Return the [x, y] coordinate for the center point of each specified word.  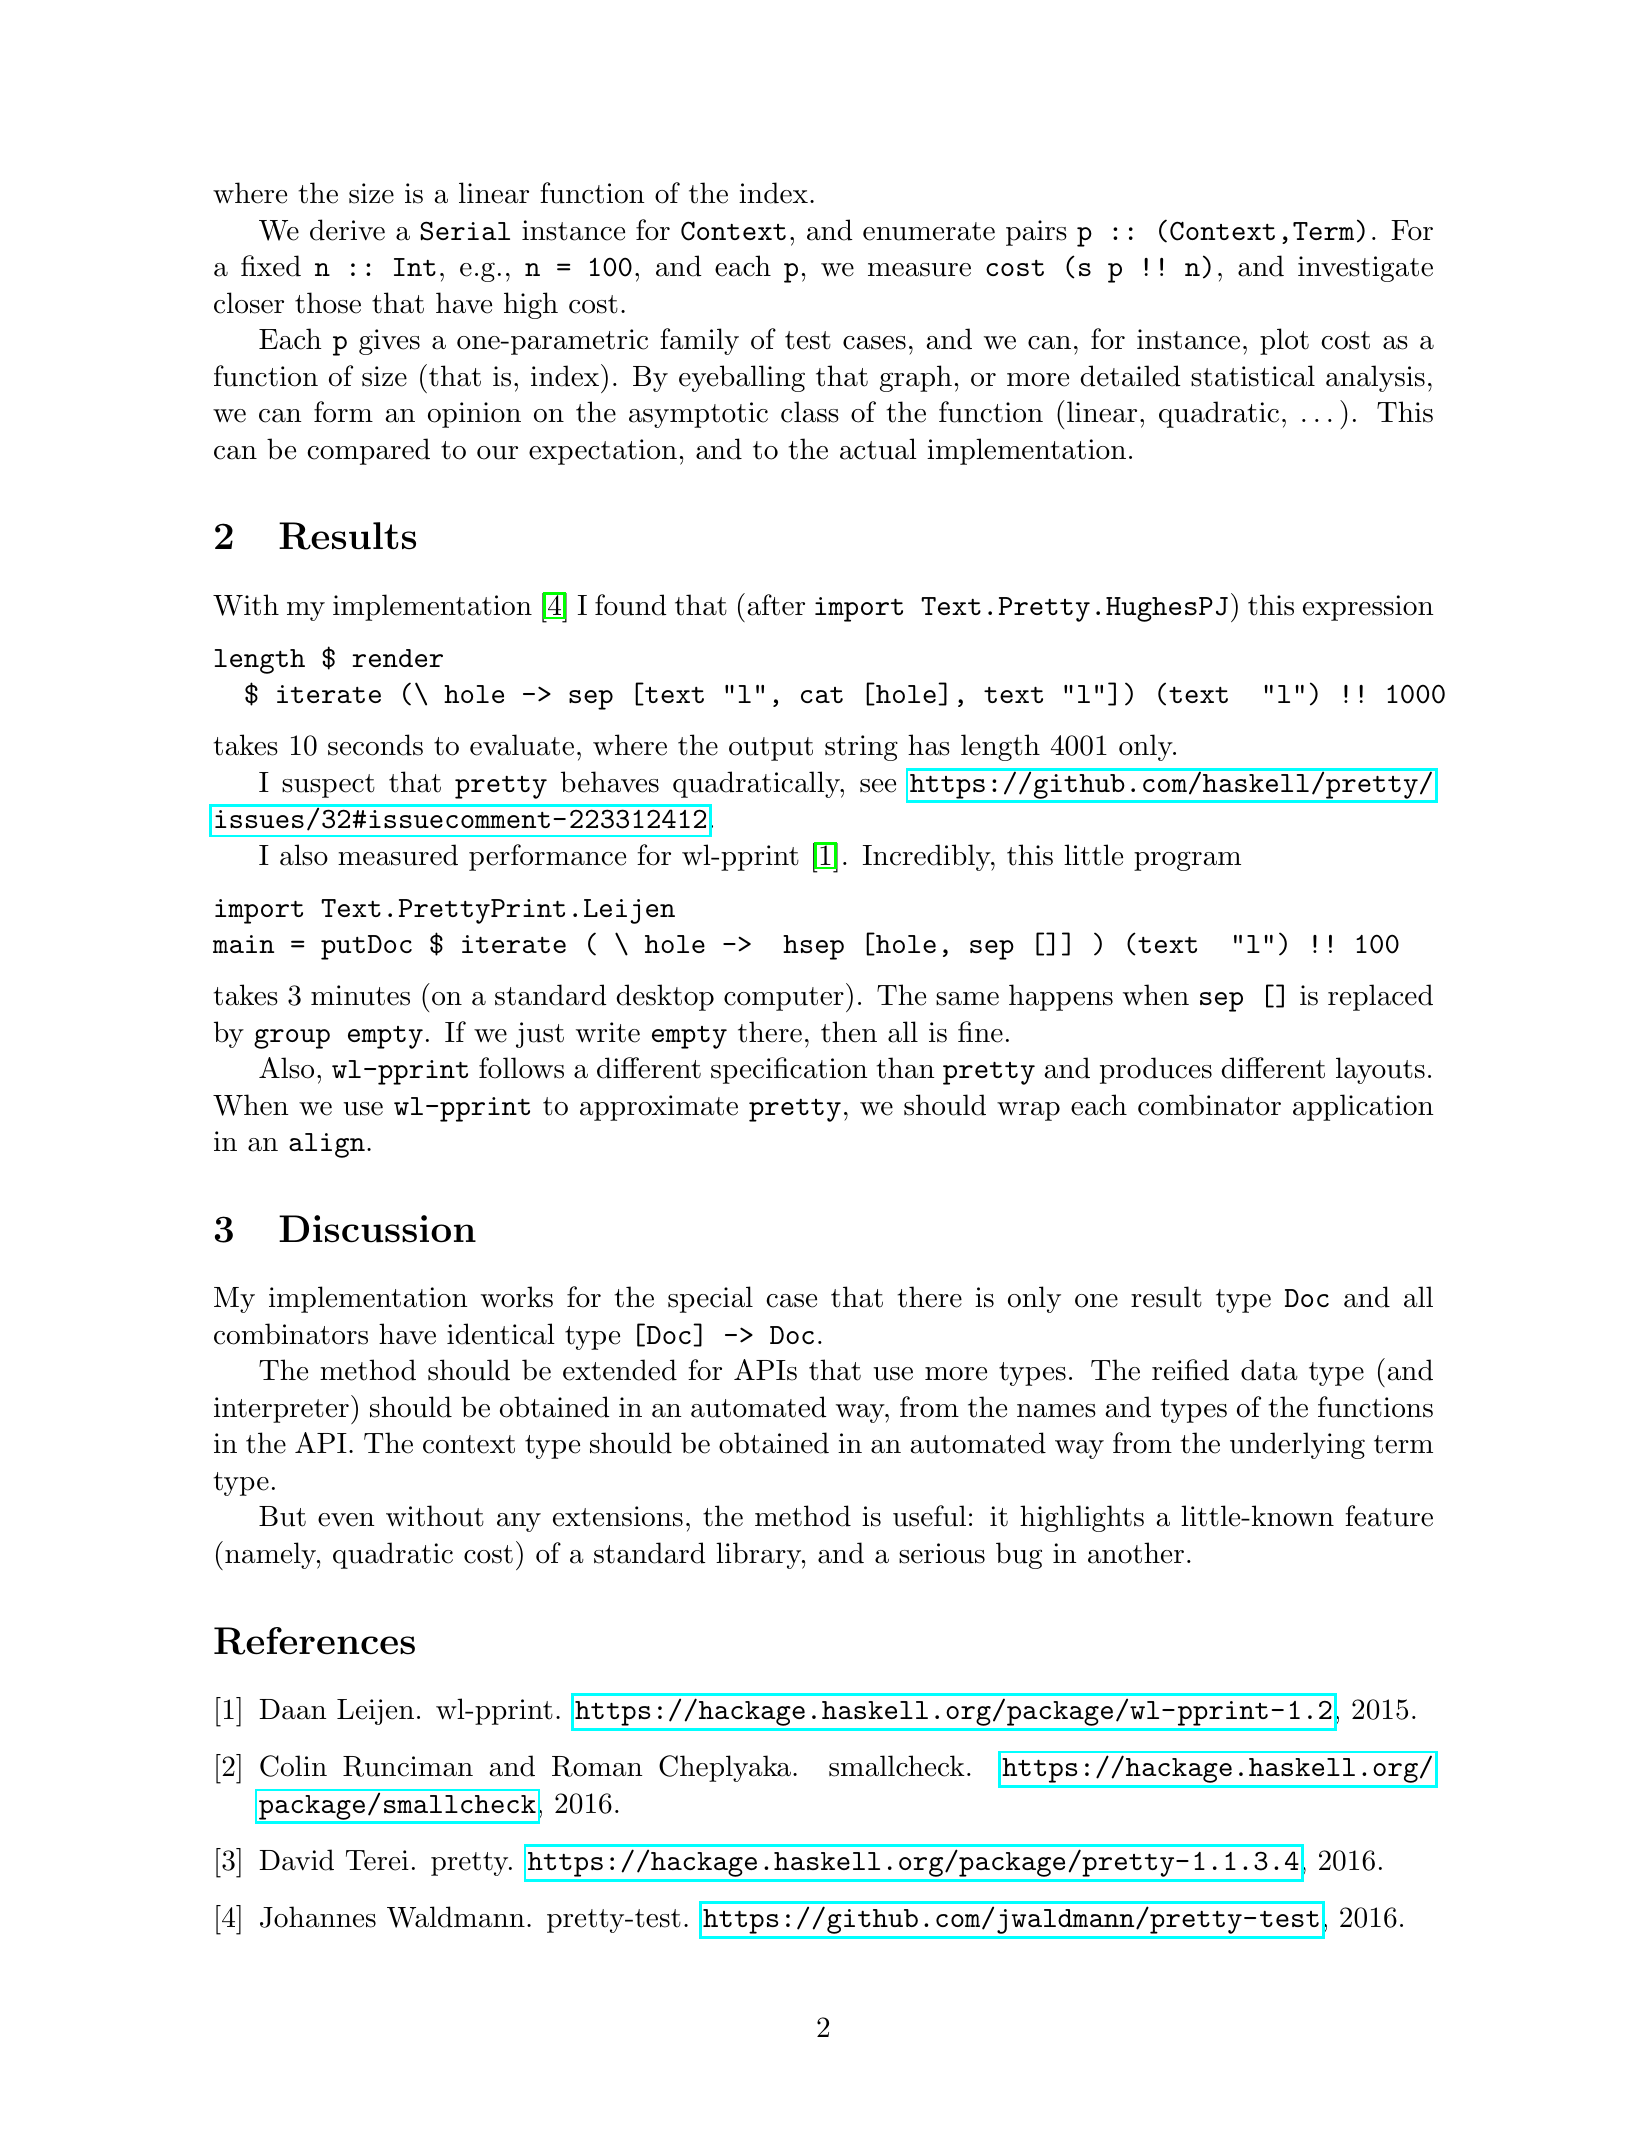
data [1269, 1370]
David [296, 1860]
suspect [328, 786]
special [710, 1299]
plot [1284, 341]
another [1136, 1553]
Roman [597, 1766]
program [1187, 861]
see [878, 786]
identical [501, 1334]
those [328, 303]
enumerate [929, 231]
